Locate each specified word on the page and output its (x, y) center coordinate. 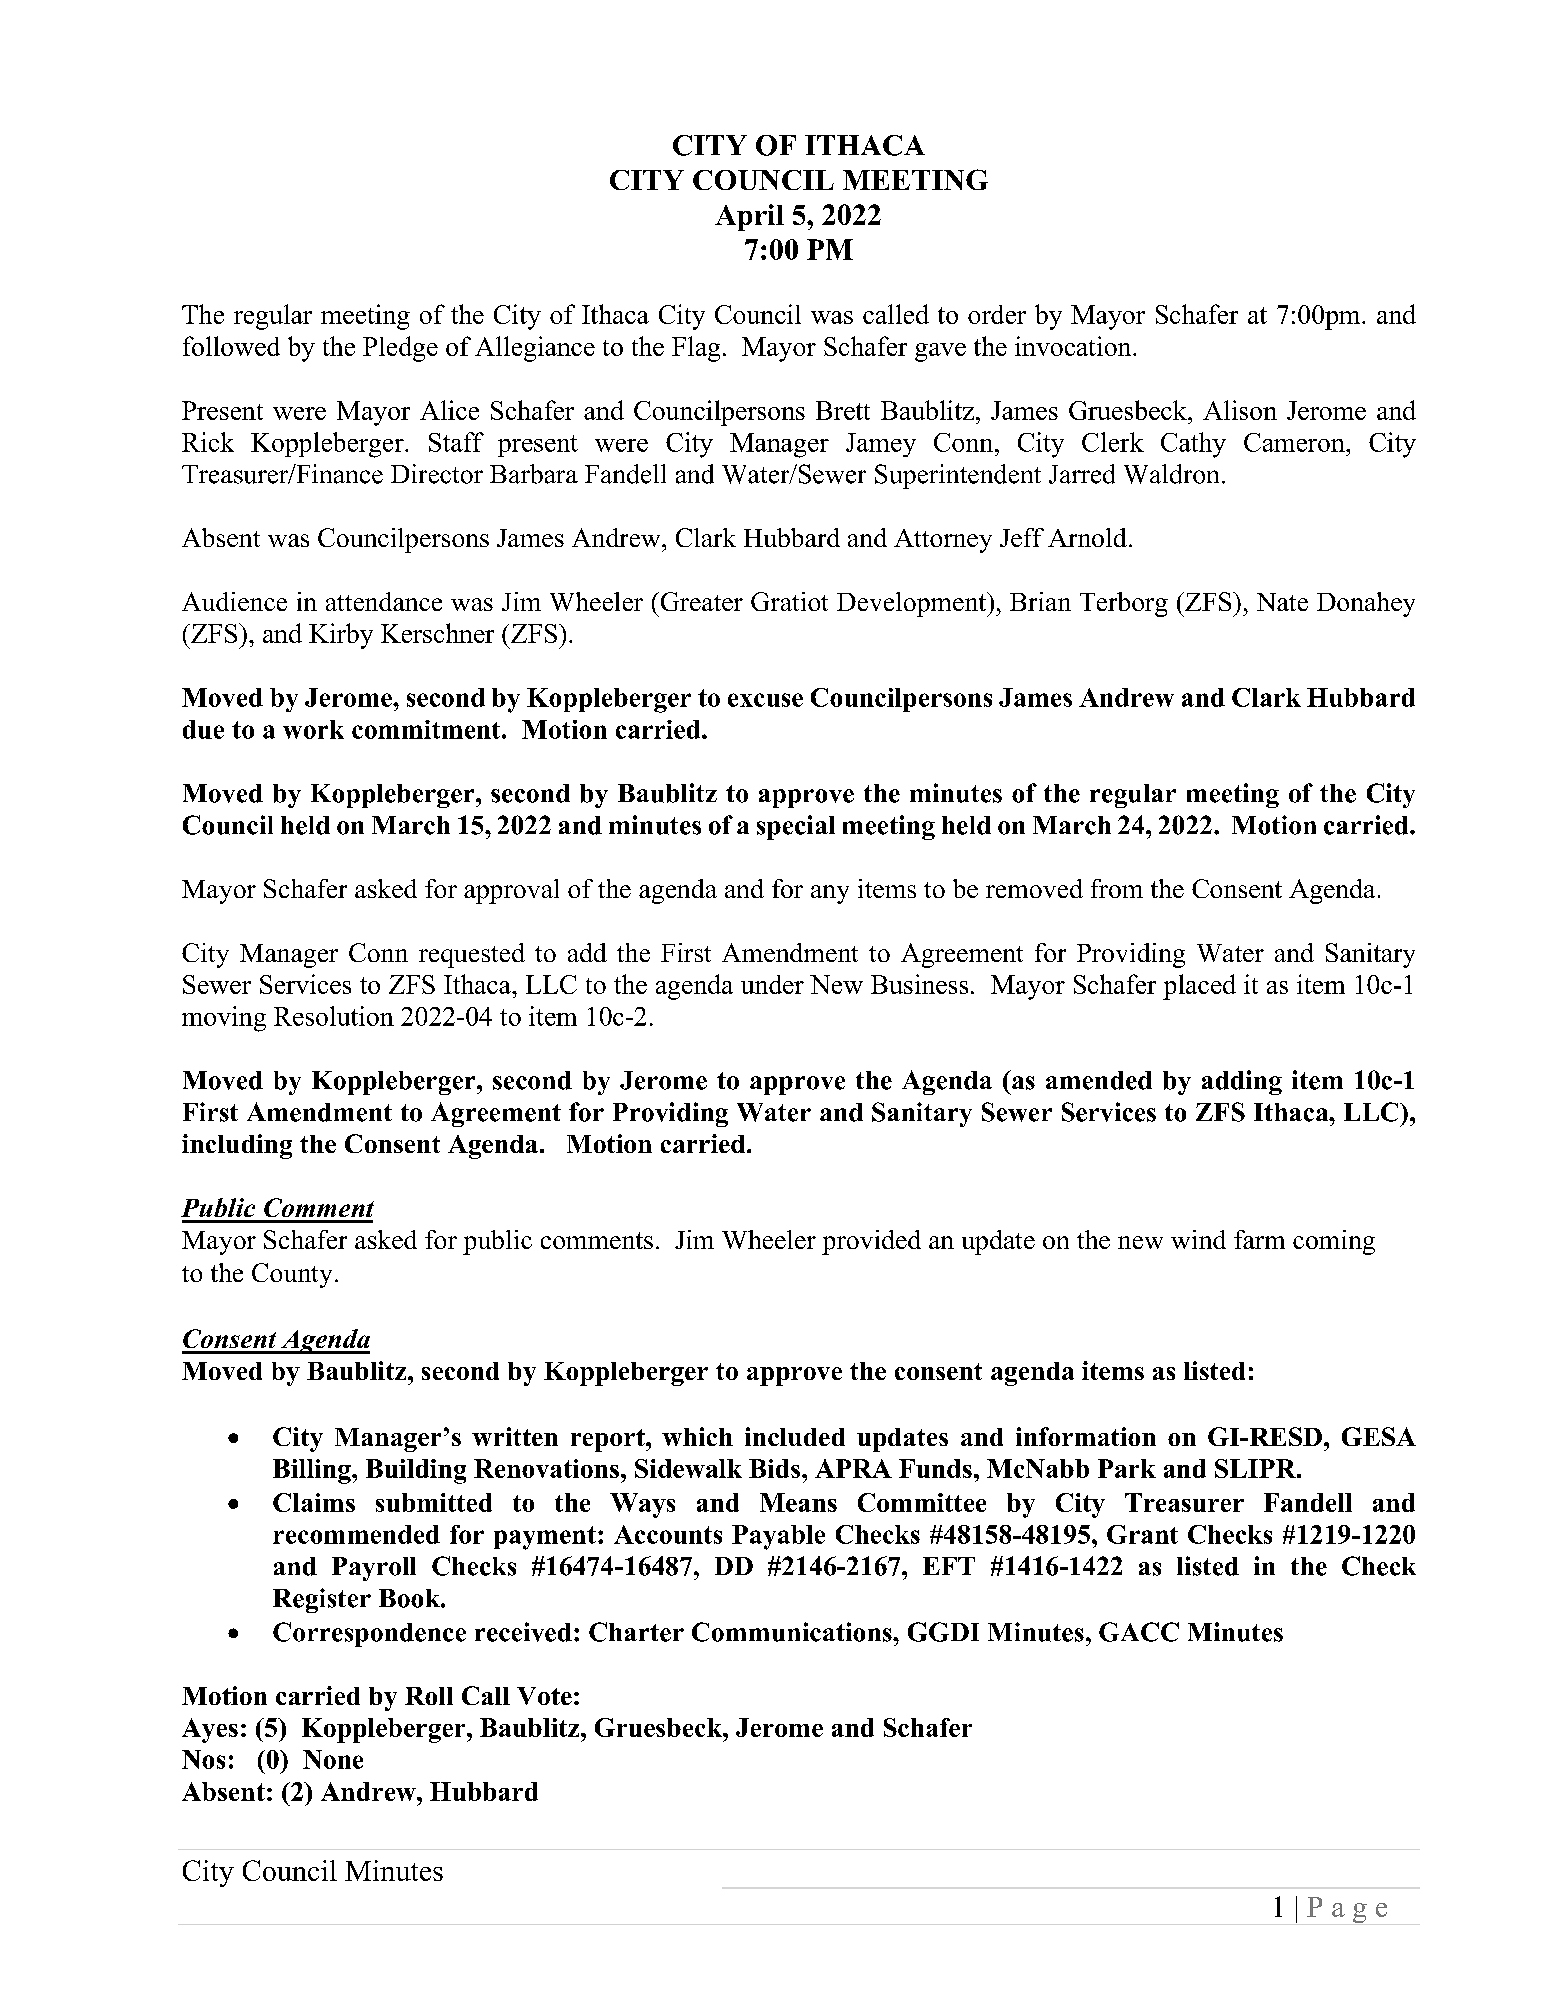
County (292, 1275)
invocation (1074, 346)
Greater (700, 601)
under (772, 984)
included (795, 1436)
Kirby (341, 636)
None (333, 1759)
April (749, 217)
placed (1199, 987)
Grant (1142, 1534)
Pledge (400, 349)
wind (1198, 1239)
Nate (1282, 602)
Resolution (334, 1016)
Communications (793, 1632)
